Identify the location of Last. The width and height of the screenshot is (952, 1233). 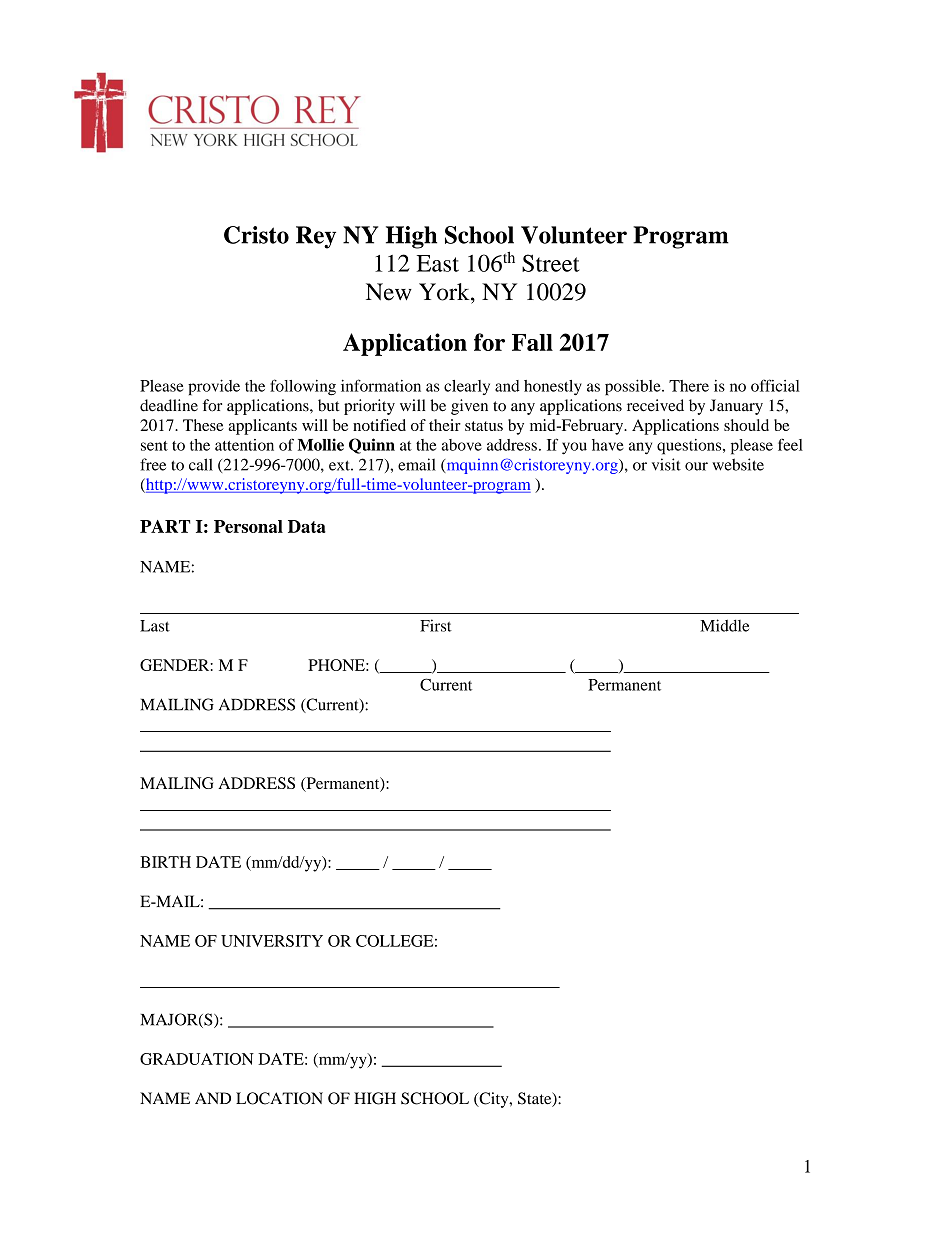
(155, 626).
